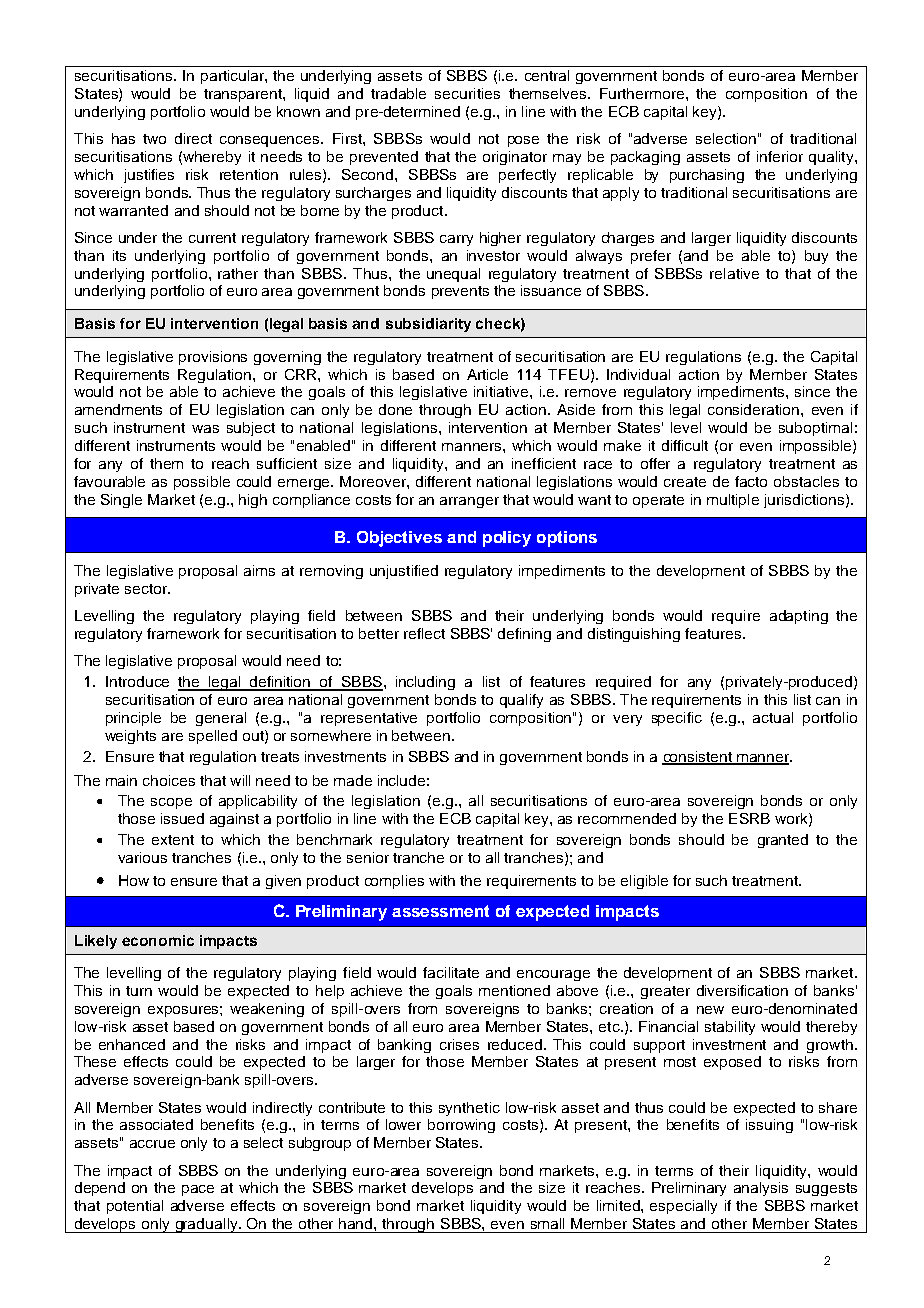 The image size is (924, 1308). What do you see at coordinates (198, 1190) in the screenshot?
I see `pace` at bounding box center [198, 1190].
